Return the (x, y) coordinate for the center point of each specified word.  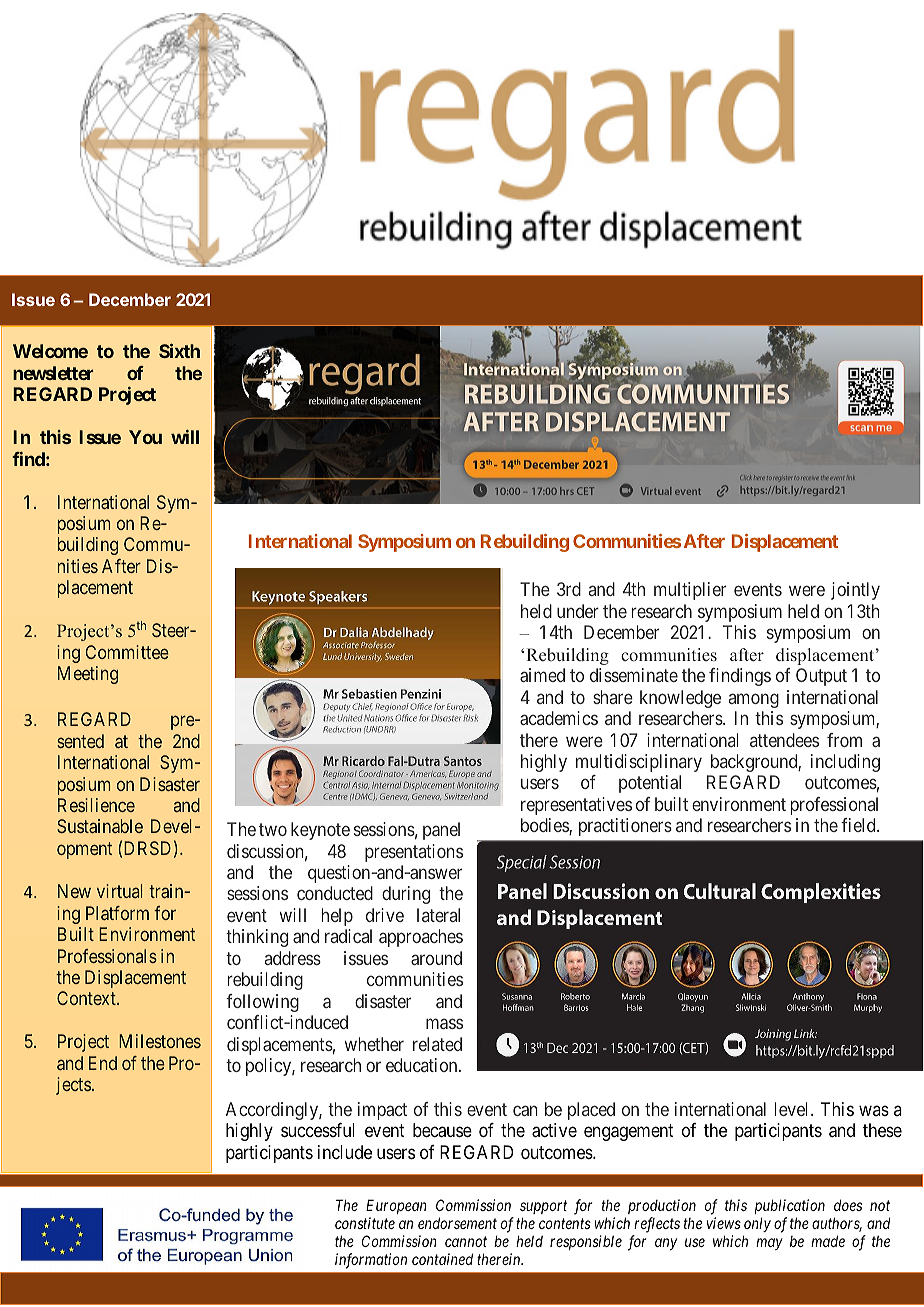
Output (821, 677)
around (436, 958)
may (769, 1244)
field (859, 825)
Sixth (179, 351)
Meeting (88, 675)
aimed (542, 675)
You (145, 437)
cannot (466, 1242)
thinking (257, 938)
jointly (855, 591)
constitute (365, 1223)
